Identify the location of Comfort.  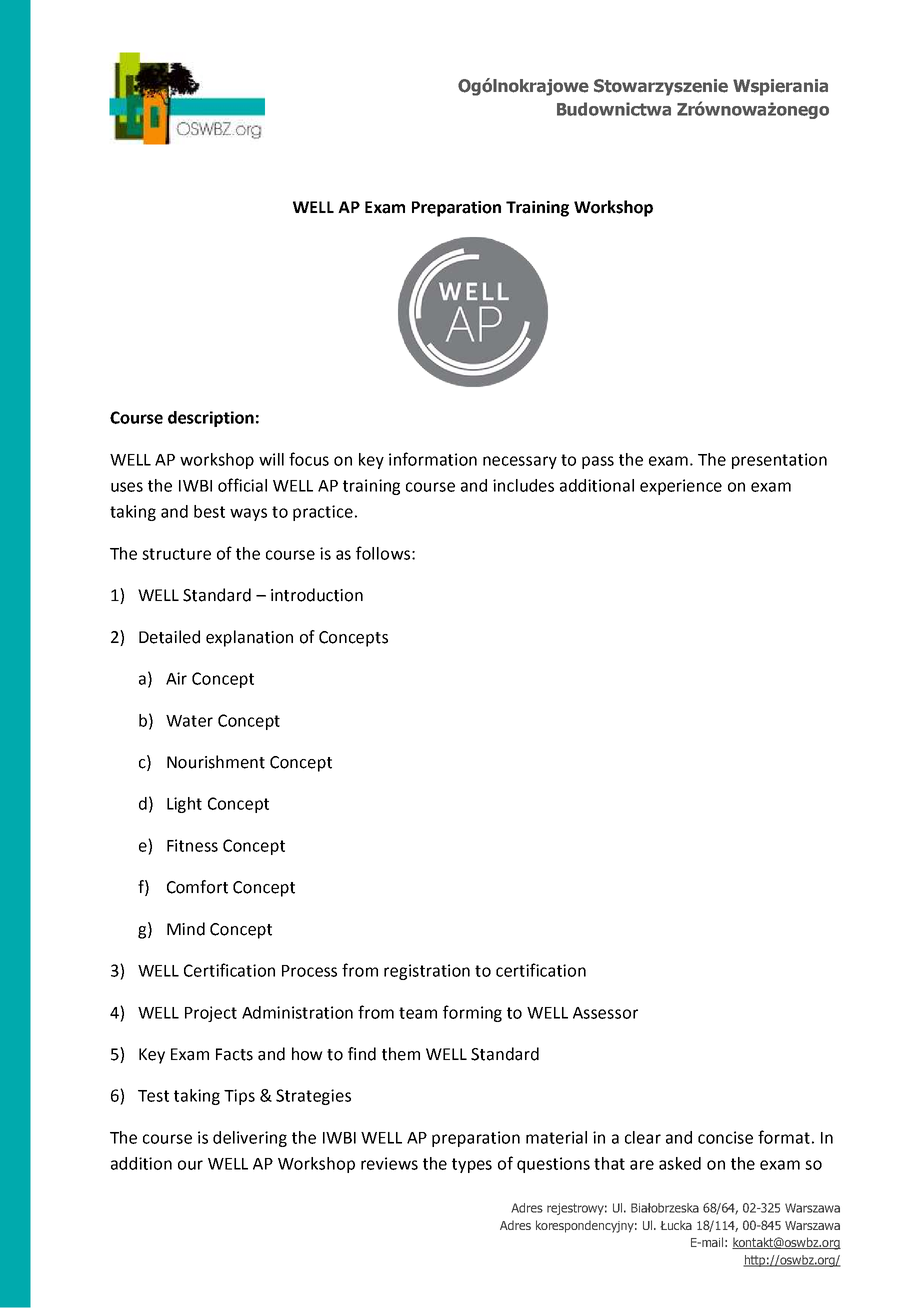
(197, 887).
